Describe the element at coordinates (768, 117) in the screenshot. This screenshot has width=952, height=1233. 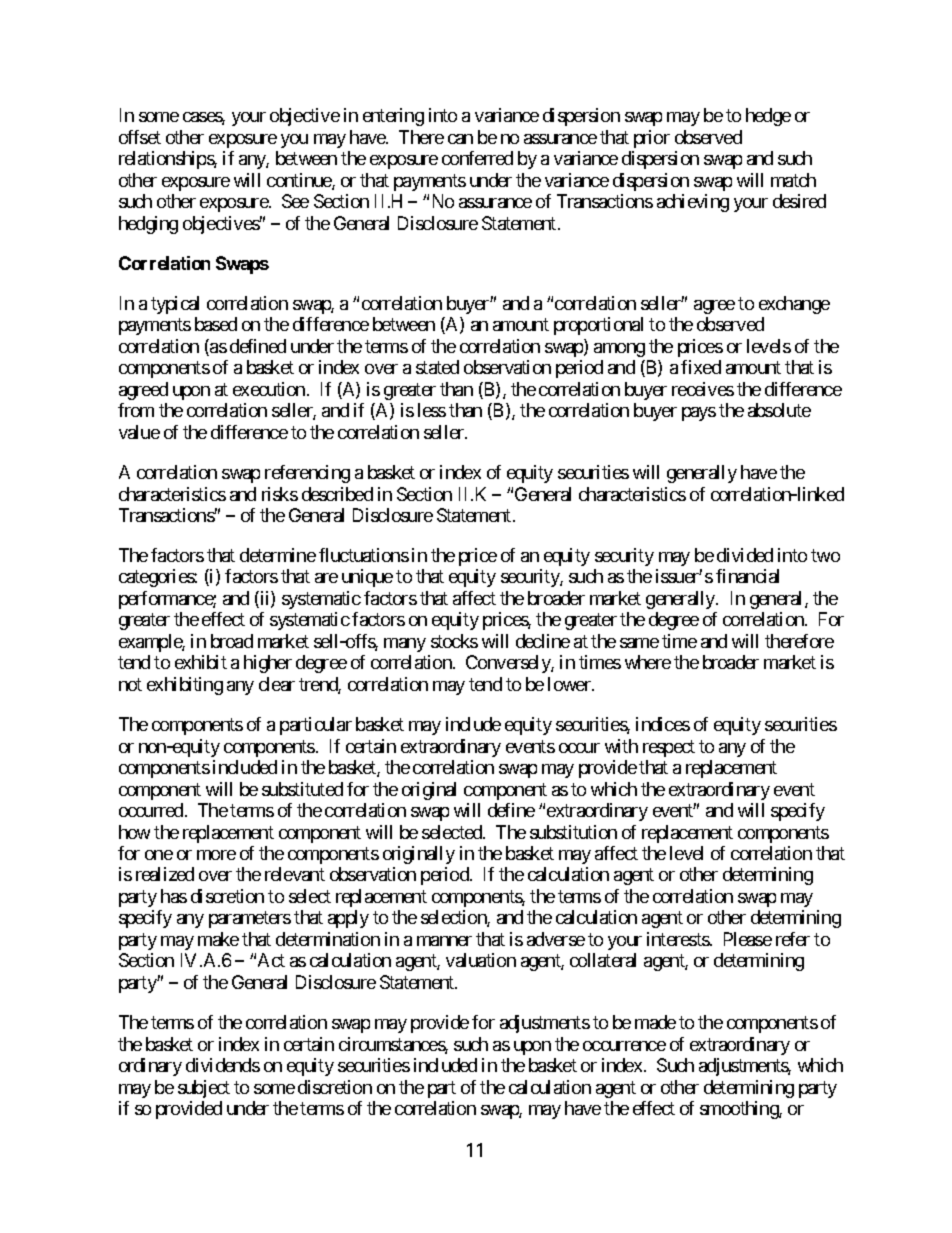
I see `hedge` at that location.
